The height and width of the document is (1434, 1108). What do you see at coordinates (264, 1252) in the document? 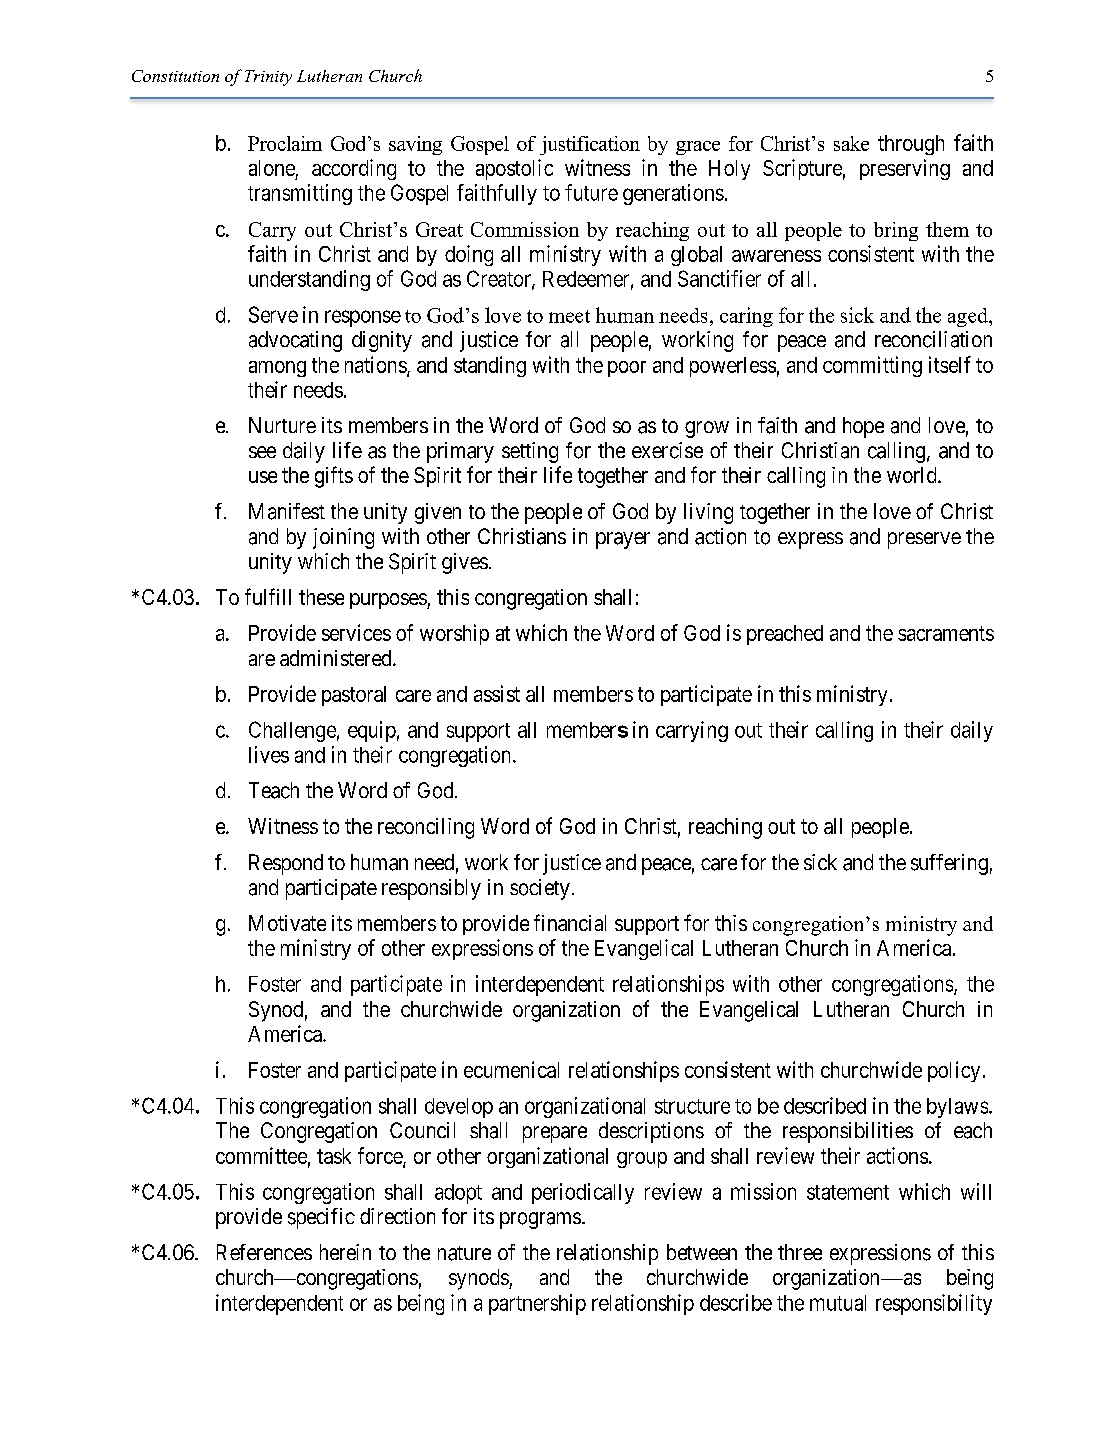
I see `References` at bounding box center [264, 1252].
